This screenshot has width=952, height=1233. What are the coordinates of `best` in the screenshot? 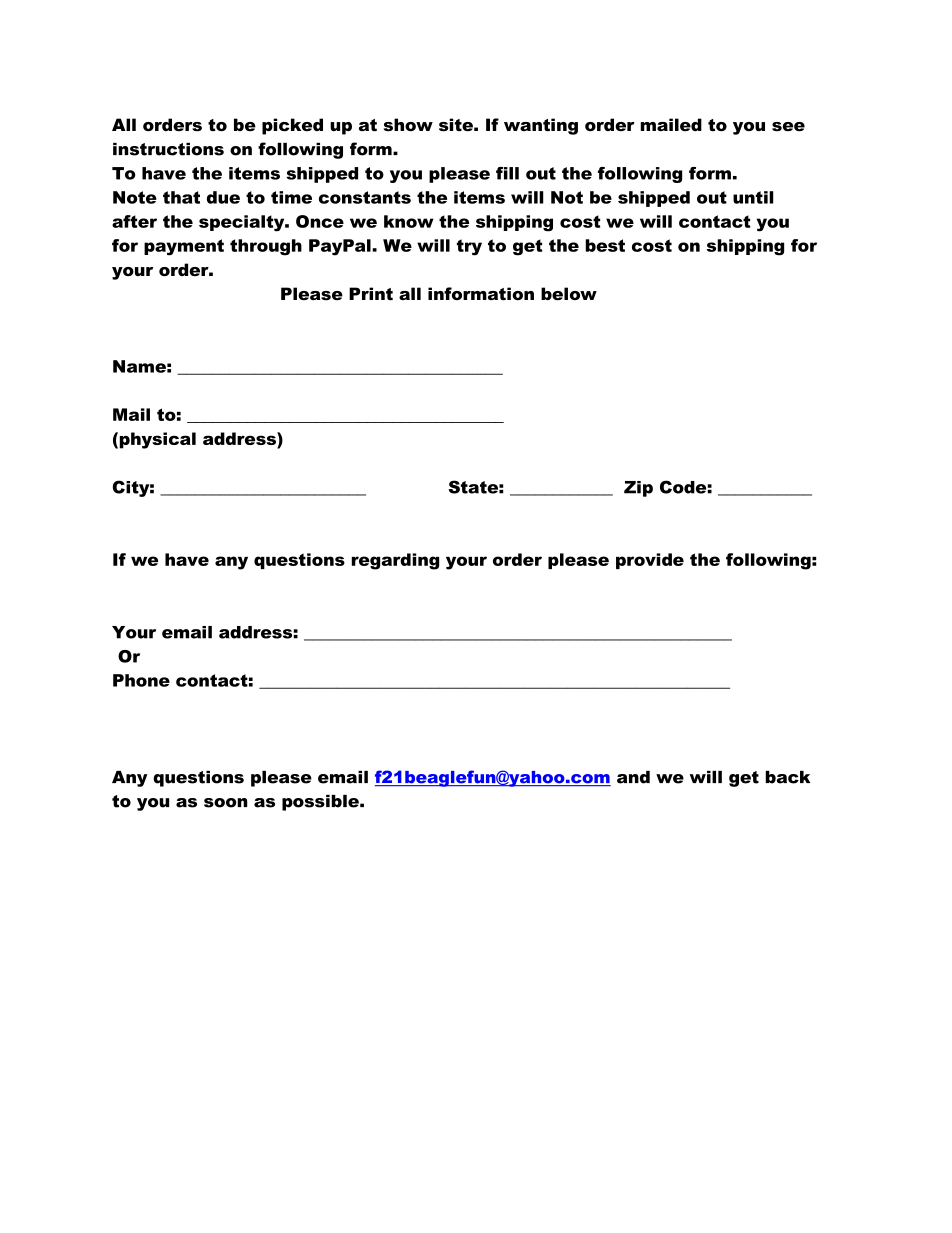 It's located at (605, 245).
